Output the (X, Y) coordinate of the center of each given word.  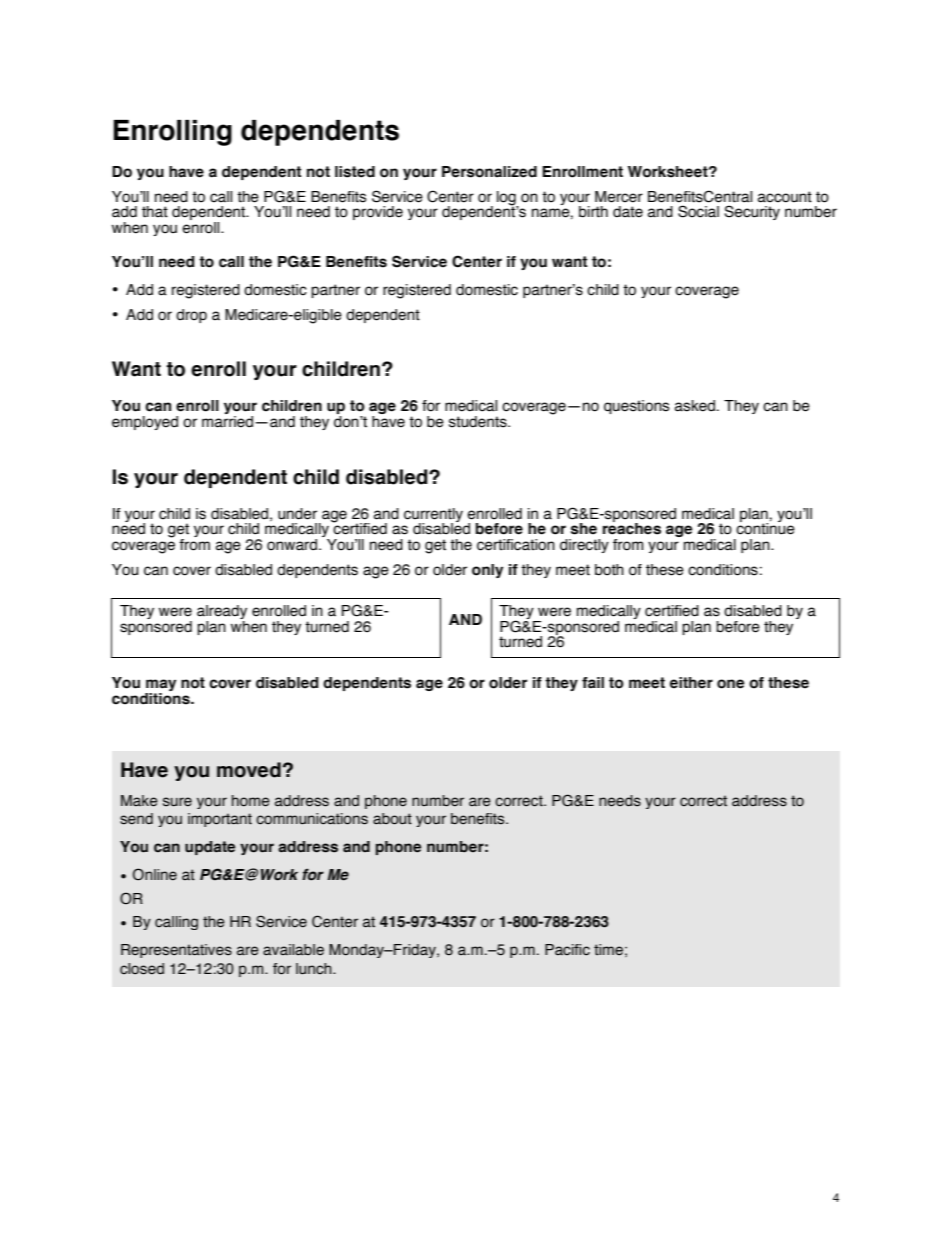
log (507, 199)
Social (698, 211)
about (392, 819)
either (691, 683)
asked (695, 406)
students (479, 422)
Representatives (176, 951)
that (155, 212)
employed (145, 423)
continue (765, 528)
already (222, 613)
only (487, 571)
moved (249, 770)
